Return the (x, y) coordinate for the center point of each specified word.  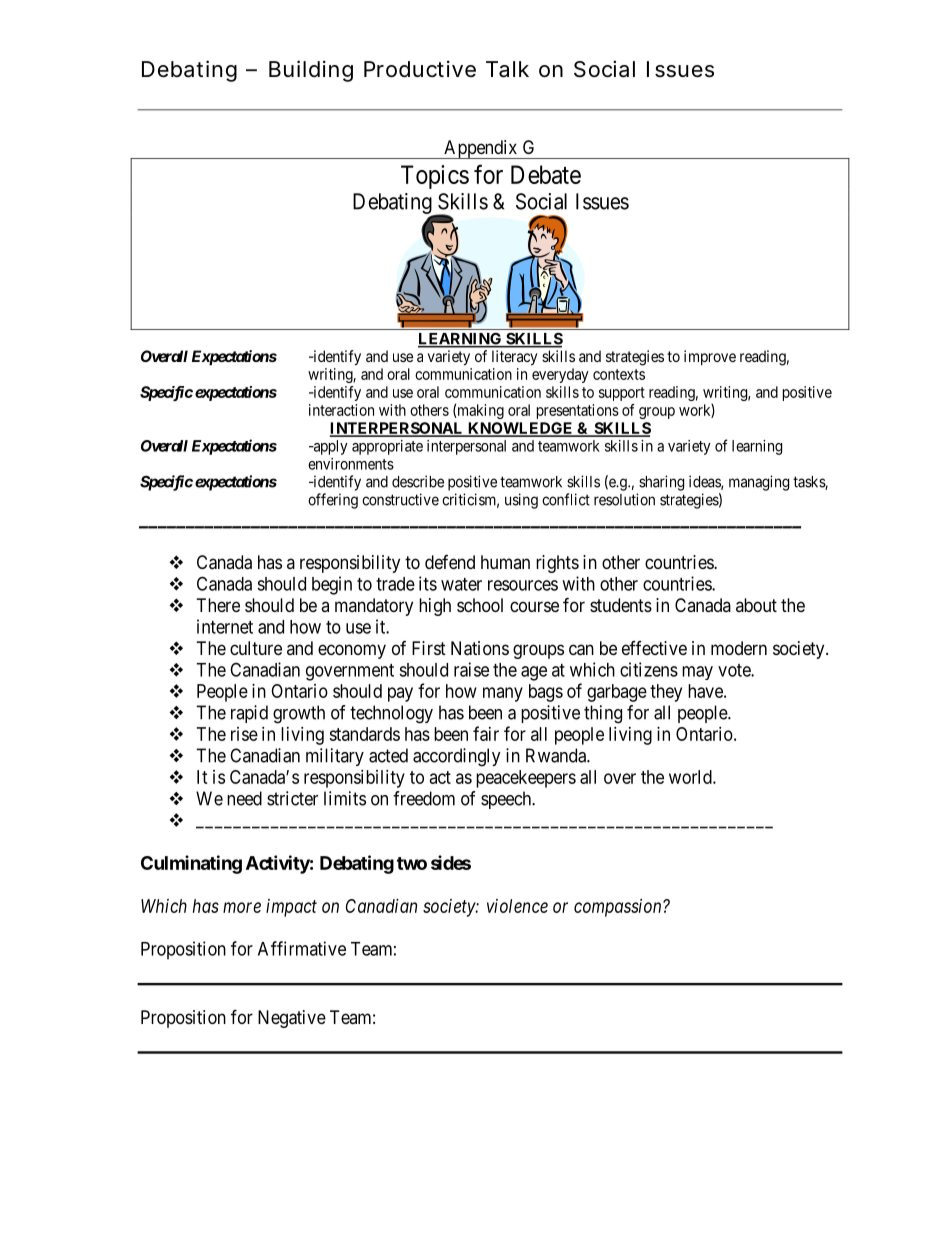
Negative (292, 1019)
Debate (546, 174)
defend (450, 562)
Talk (507, 69)
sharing (661, 483)
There (218, 605)
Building (311, 71)
